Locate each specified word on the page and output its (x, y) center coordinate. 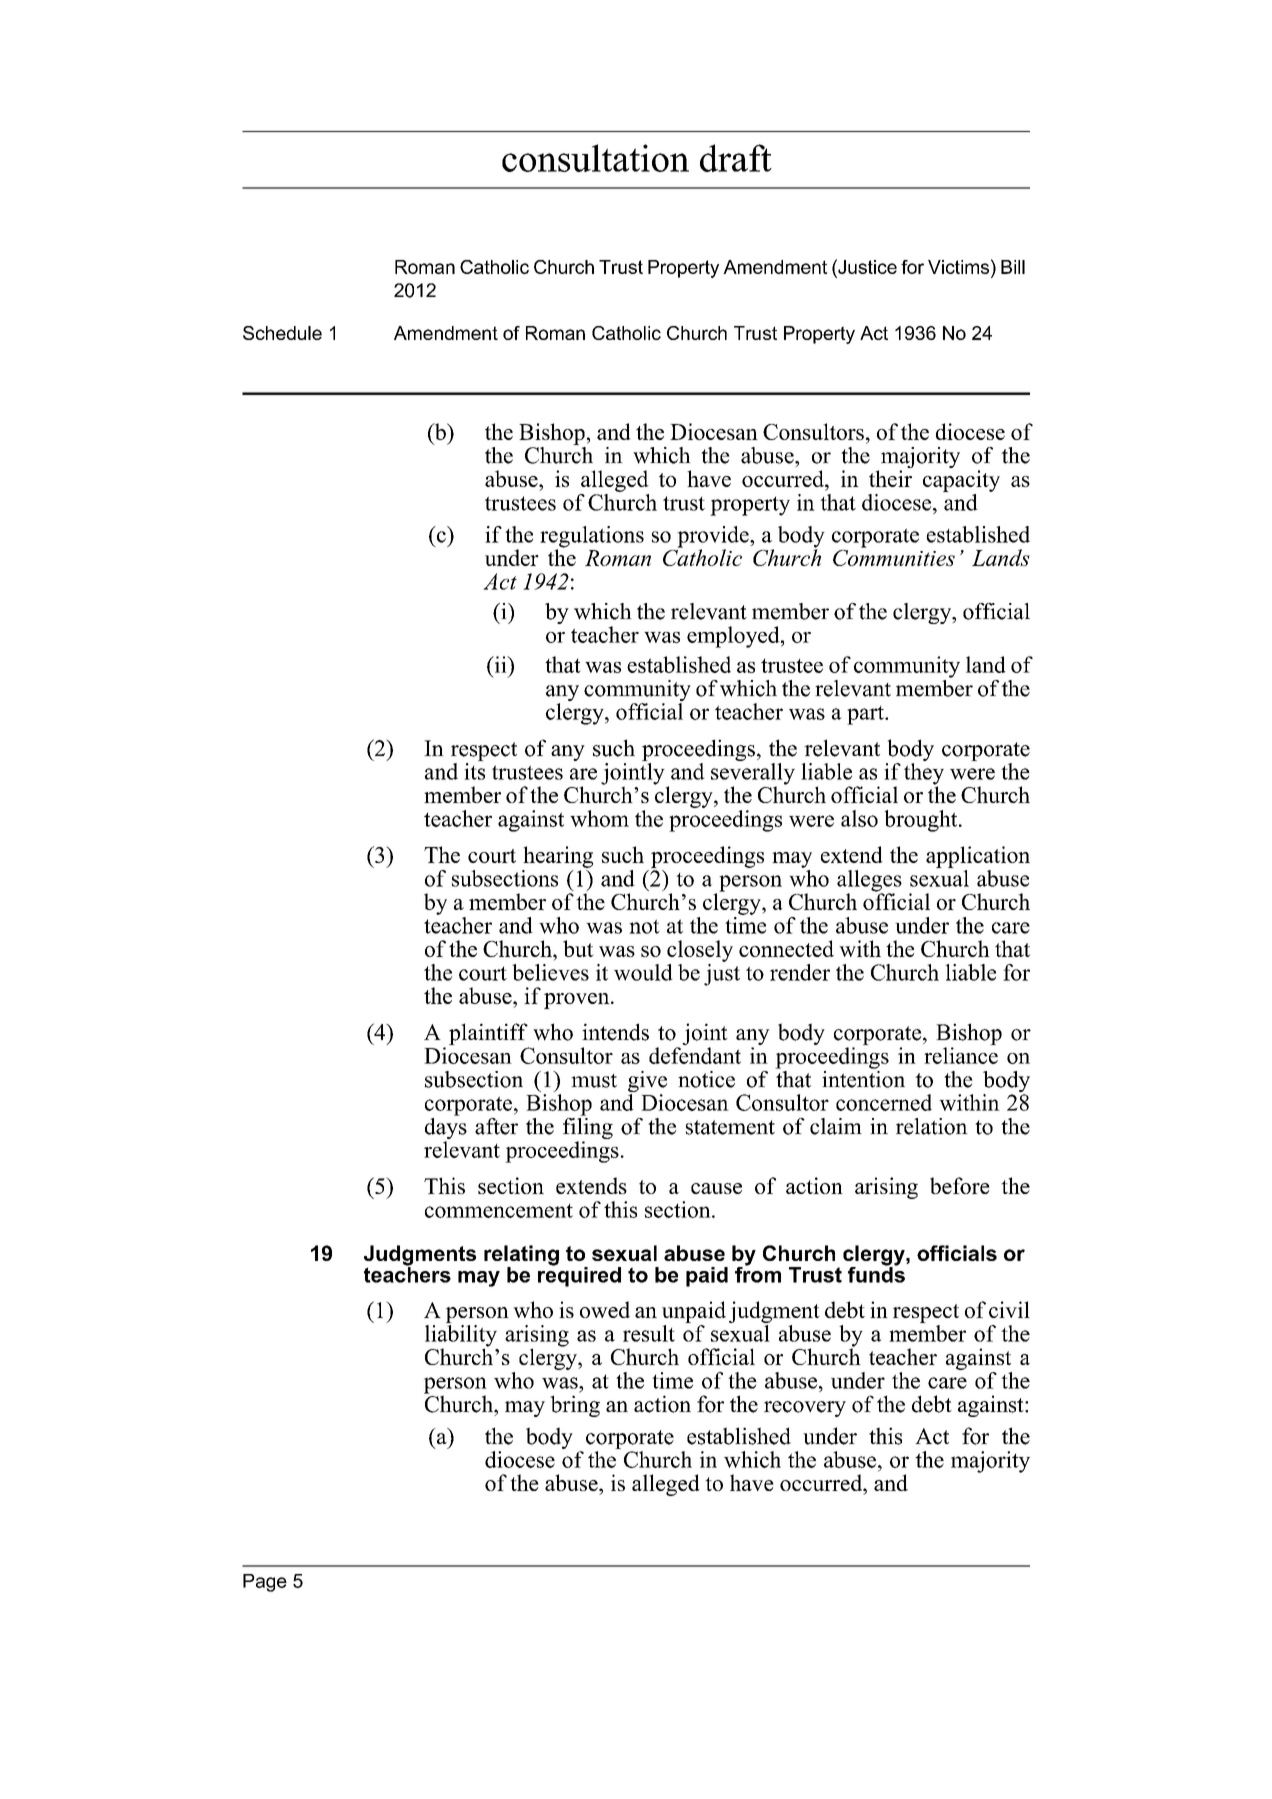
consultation (595, 158)
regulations (592, 538)
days (446, 1128)
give (647, 1083)
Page (265, 1583)
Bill (1013, 267)
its (474, 771)
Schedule (282, 333)
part (866, 715)
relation (932, 1126)
